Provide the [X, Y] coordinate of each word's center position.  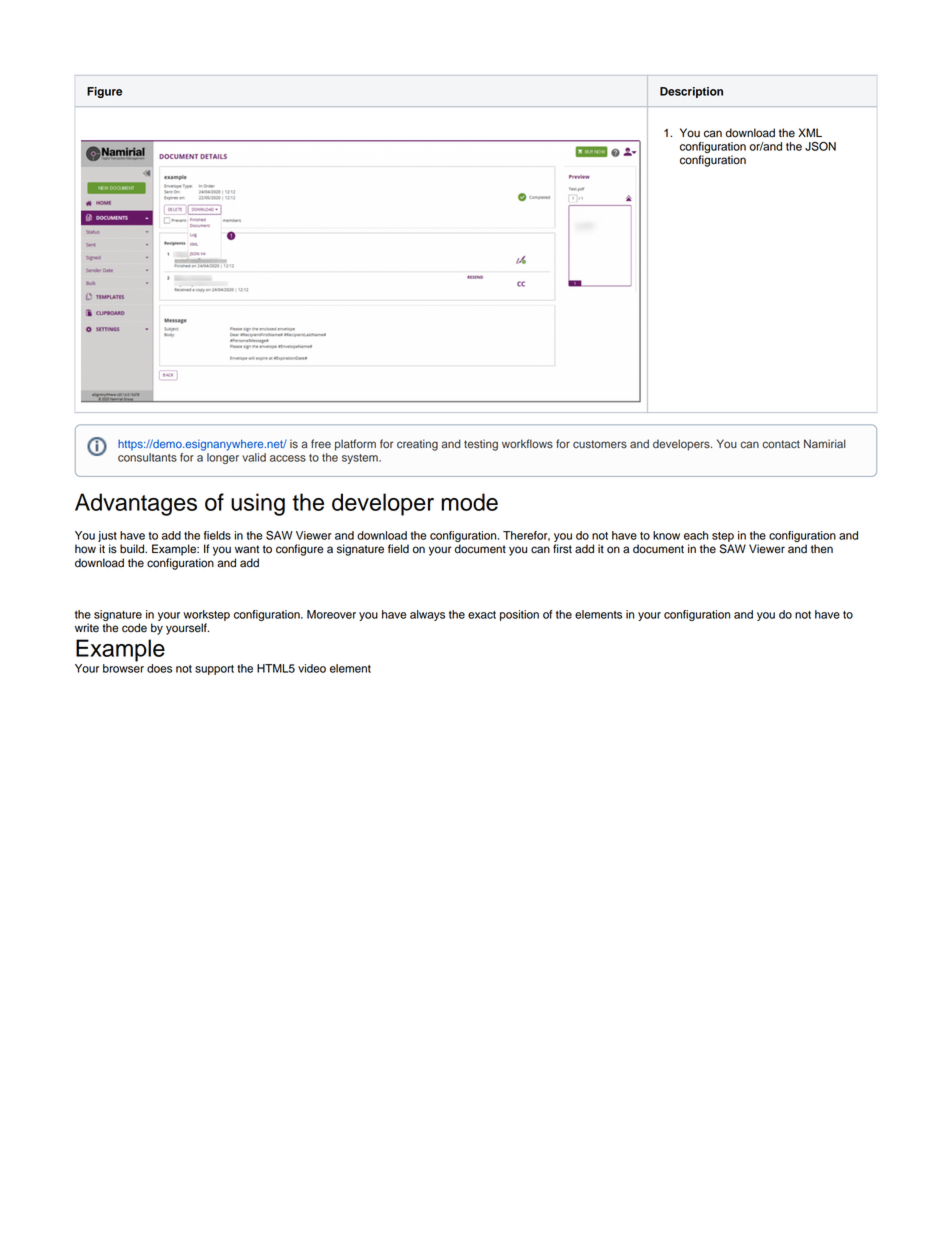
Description [691, 92]
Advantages [136, 504]
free [321, 444]
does [159, 668]
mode [469, 502]
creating [417, 445]
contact [781, 444]
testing [481, 445]
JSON [820, 146]
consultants [147, 457]
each [696, 535]
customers [600, 444]
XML [810, 132]
